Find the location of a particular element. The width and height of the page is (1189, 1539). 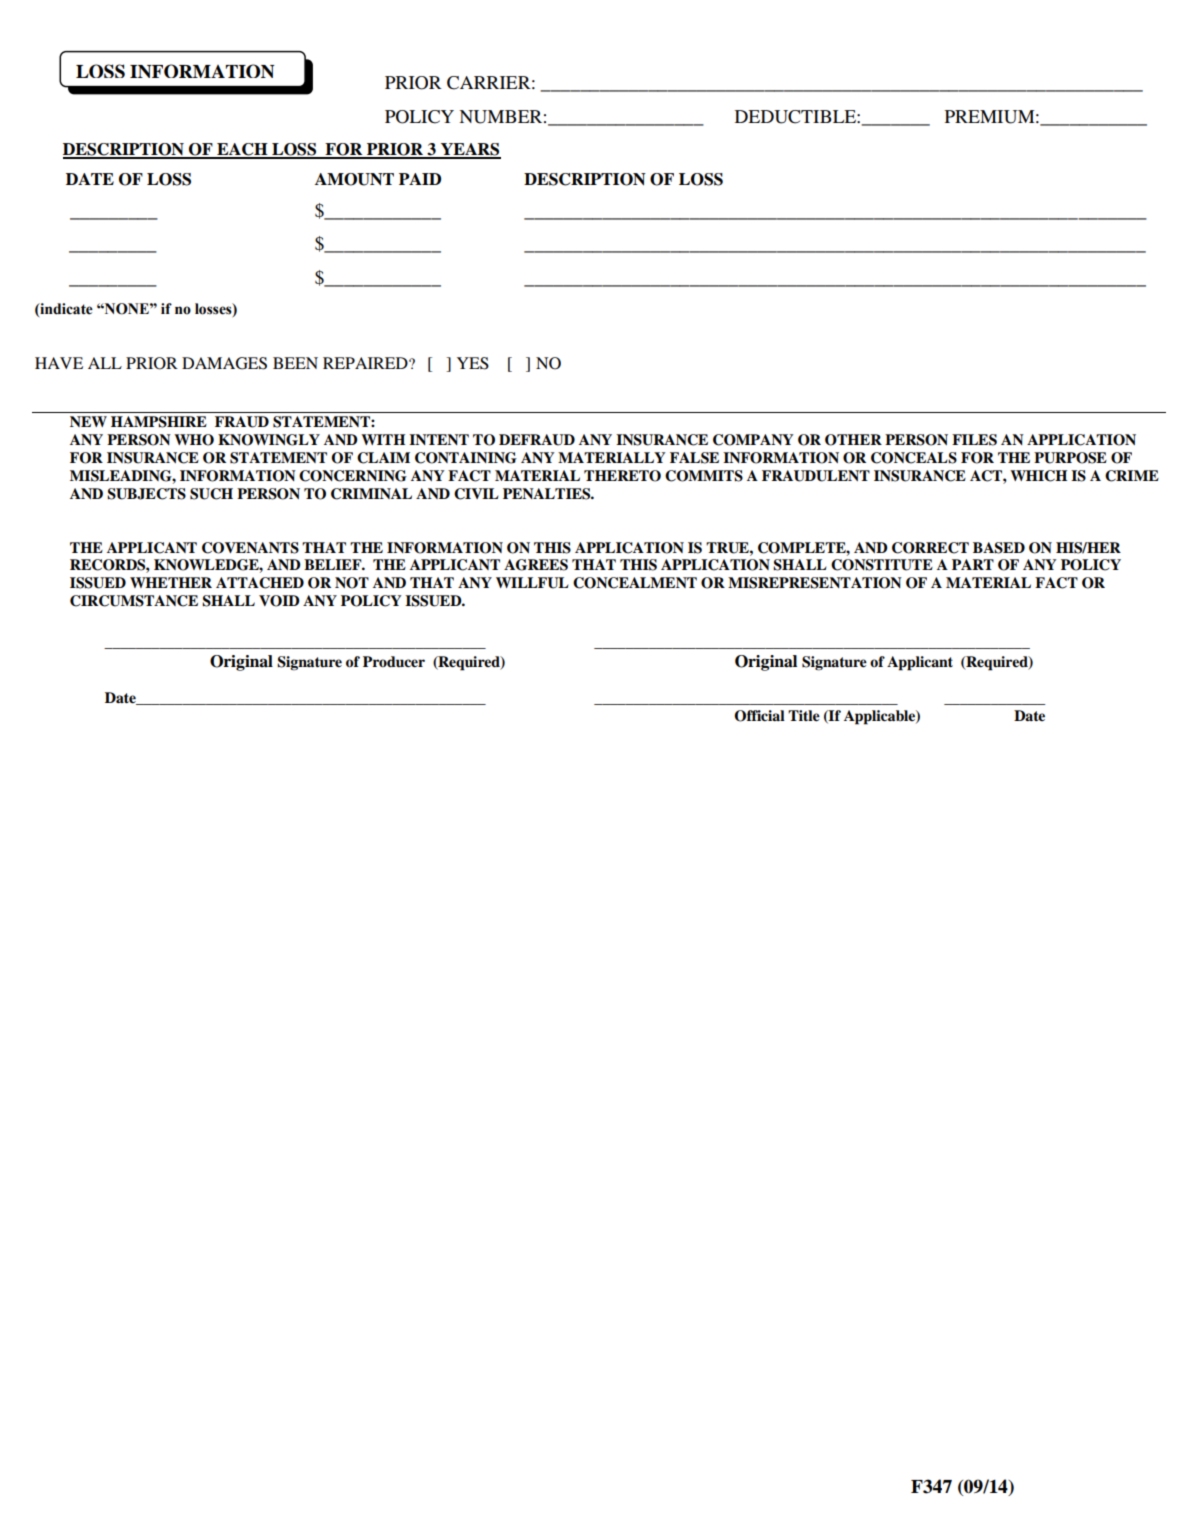

SUCH is located at coordinates (211, 494).
